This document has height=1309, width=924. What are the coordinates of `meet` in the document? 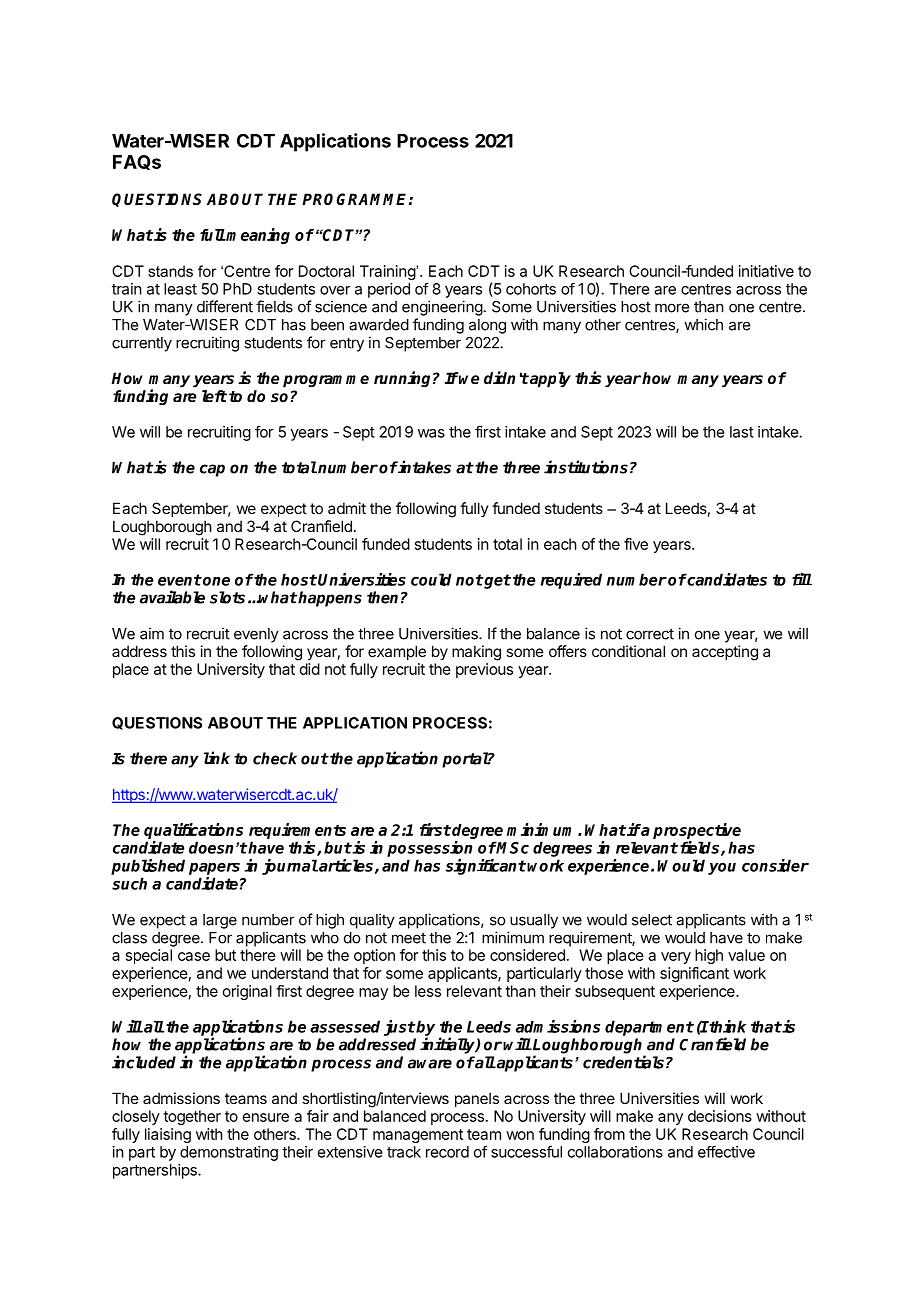 It's located at (409, 938).
